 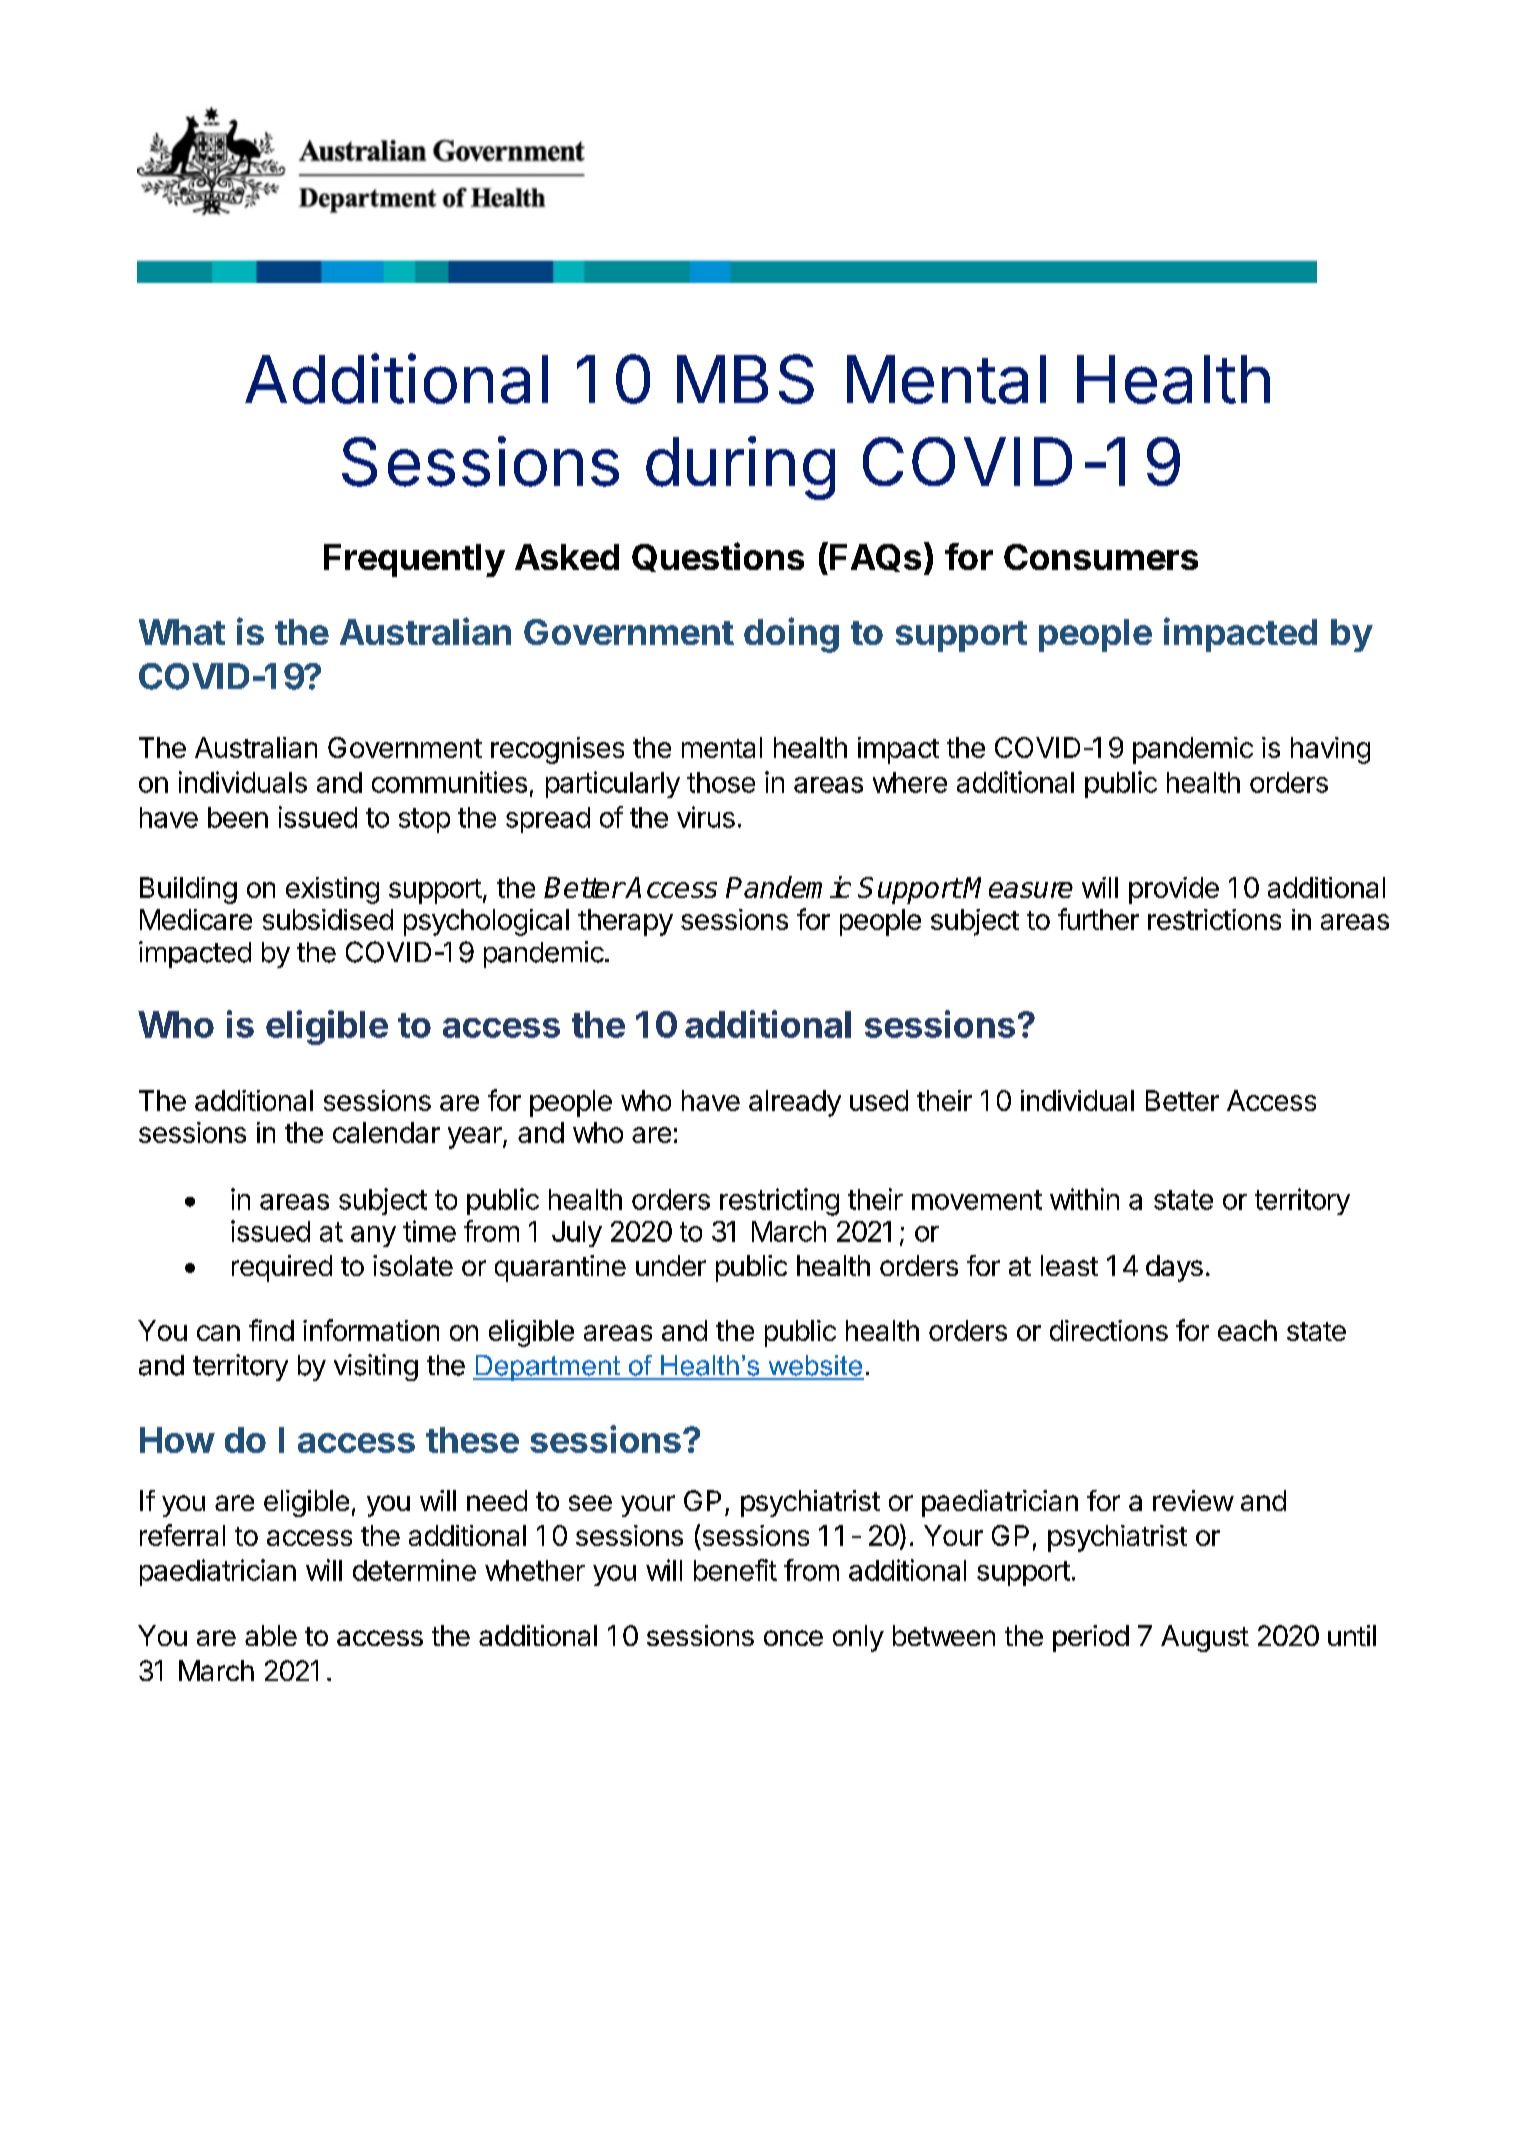 What do you see at coordinates (414, 560) in the image?
I see `Frequently` at bounding box center [414, 560].
